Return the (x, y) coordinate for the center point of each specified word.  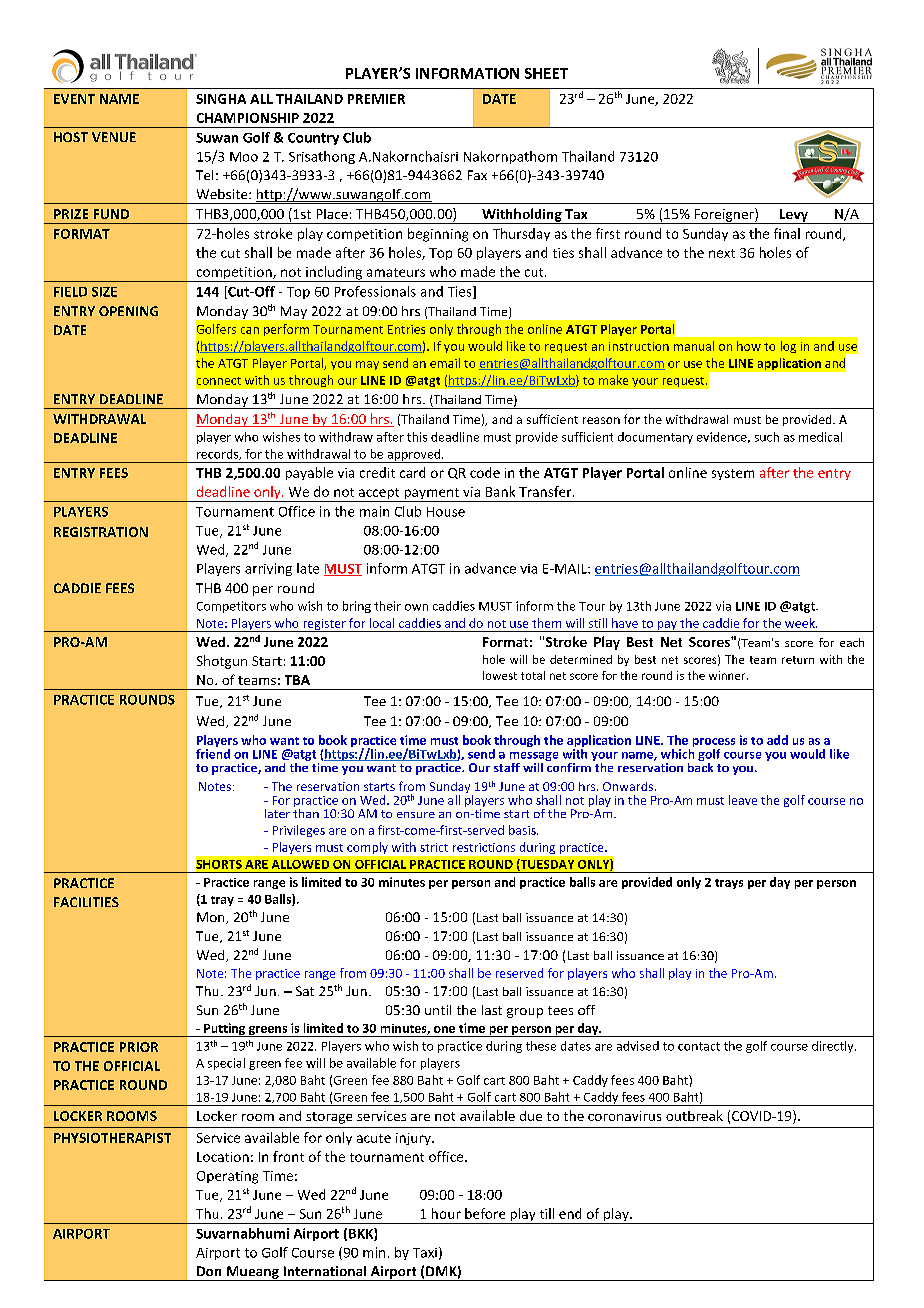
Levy (794, 216)
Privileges (299, 831)
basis (523, 830)
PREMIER (376, 99)
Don (209, 1271)
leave (743, 800)
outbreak (694, 1115)
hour (446, 1213)
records (219, 454)
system (733, 474)
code (485, 472)
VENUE (114, 137)
